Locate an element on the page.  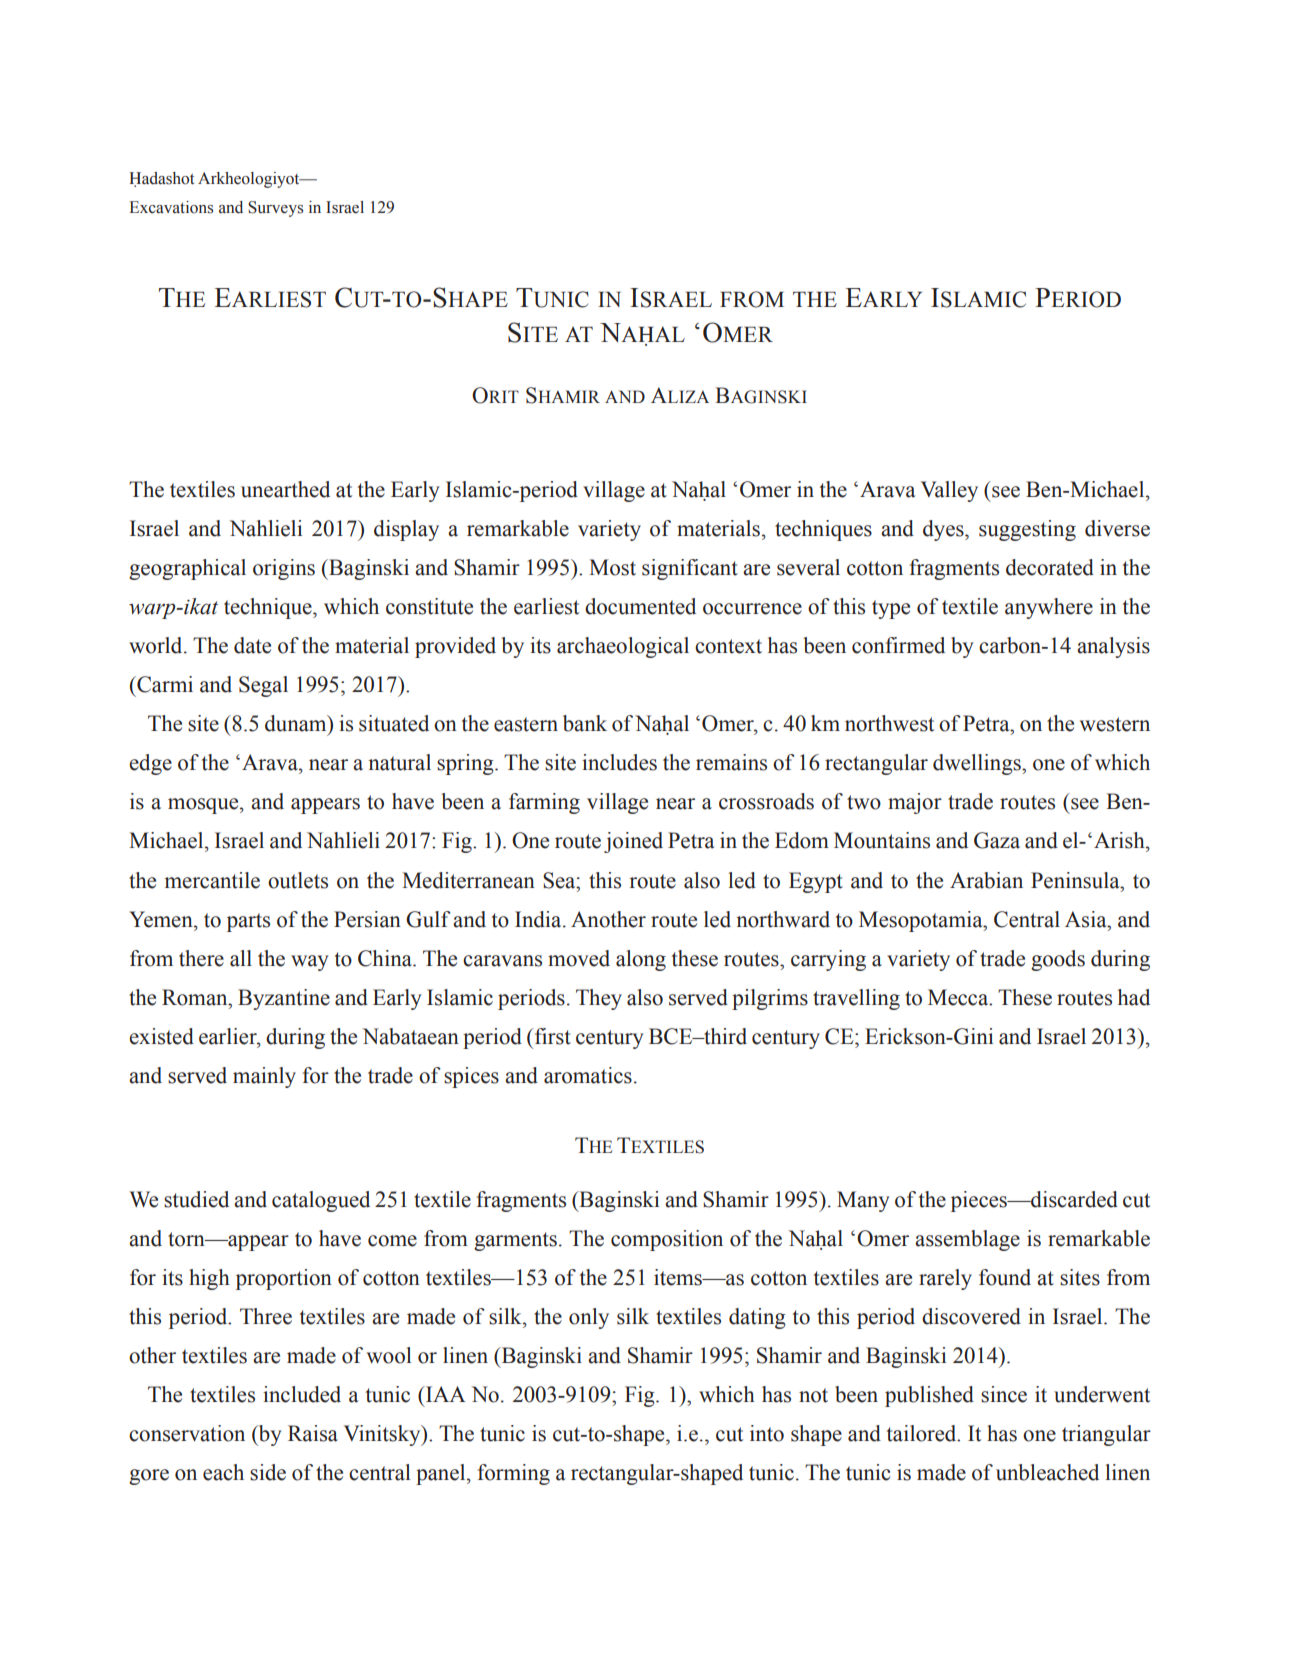
Excavations is located at coordinates (171, 207).
